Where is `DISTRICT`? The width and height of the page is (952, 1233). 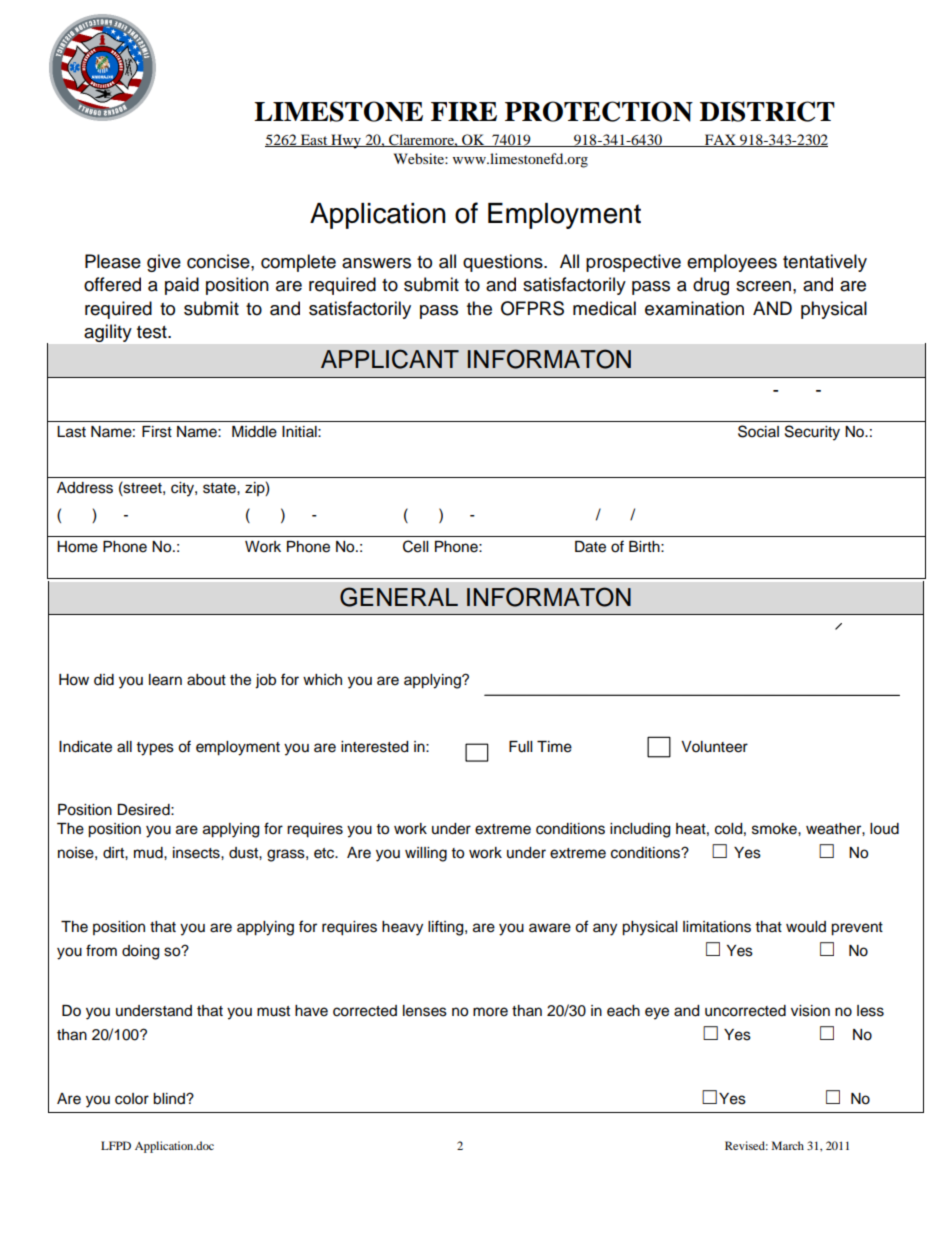 DISTRICT is located at coordinates (767, 111).
